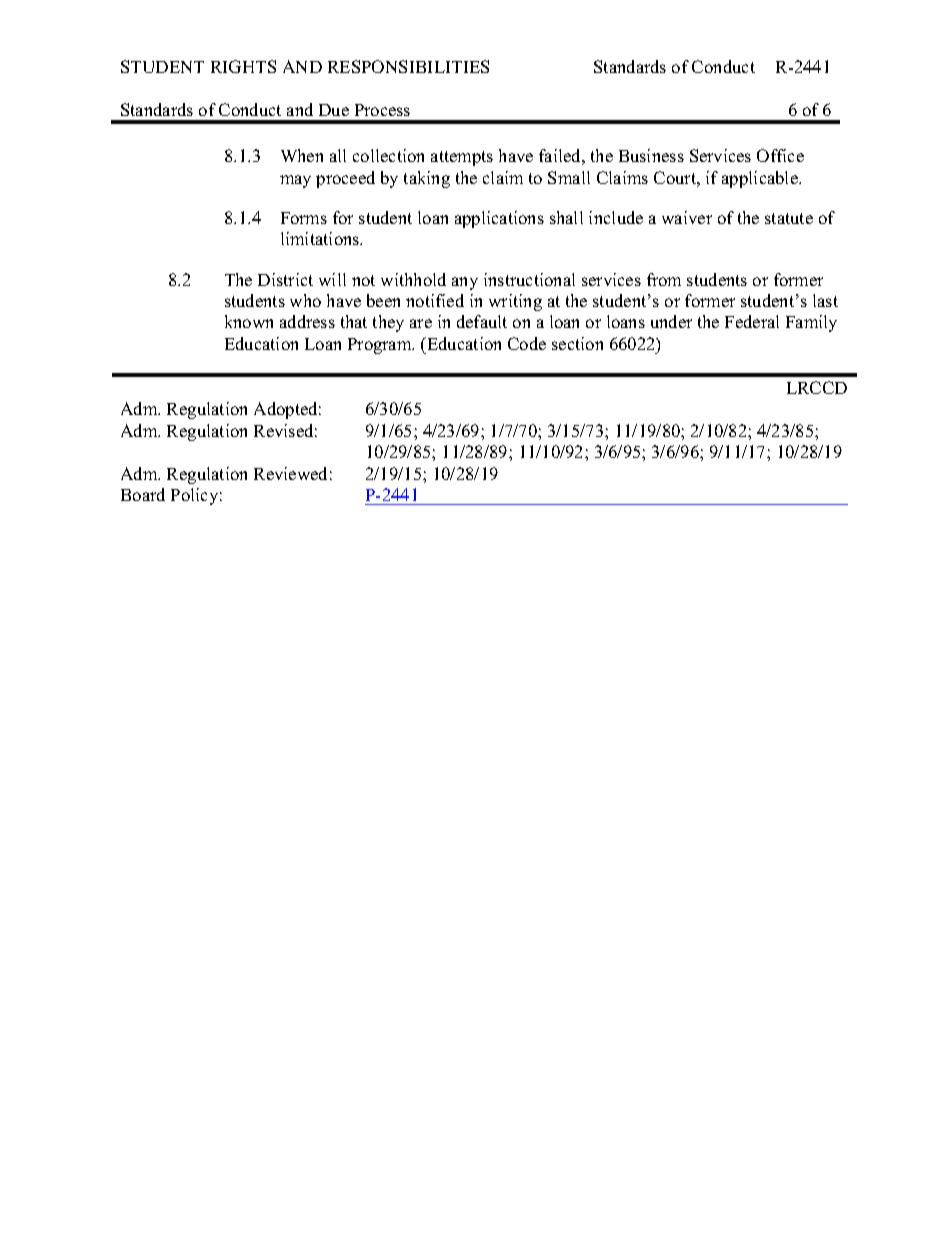 This page has width=952, height=1233. Describe the element at coordinates (664, 279) in the page. I see `from` at that location.
